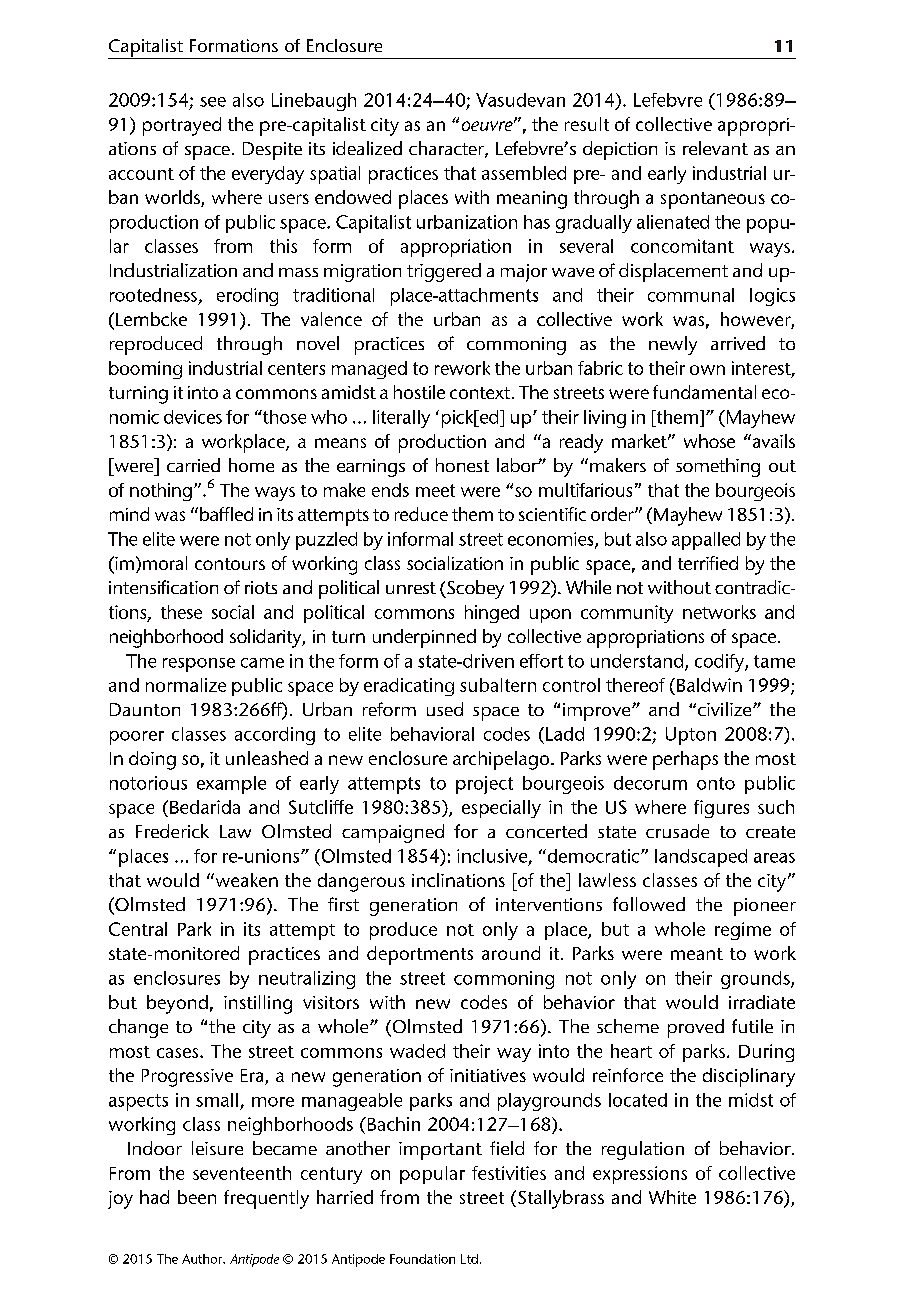  Describe the element at coordinates (469, 1259) in the screenshot. I see `Ltd` at that location.
